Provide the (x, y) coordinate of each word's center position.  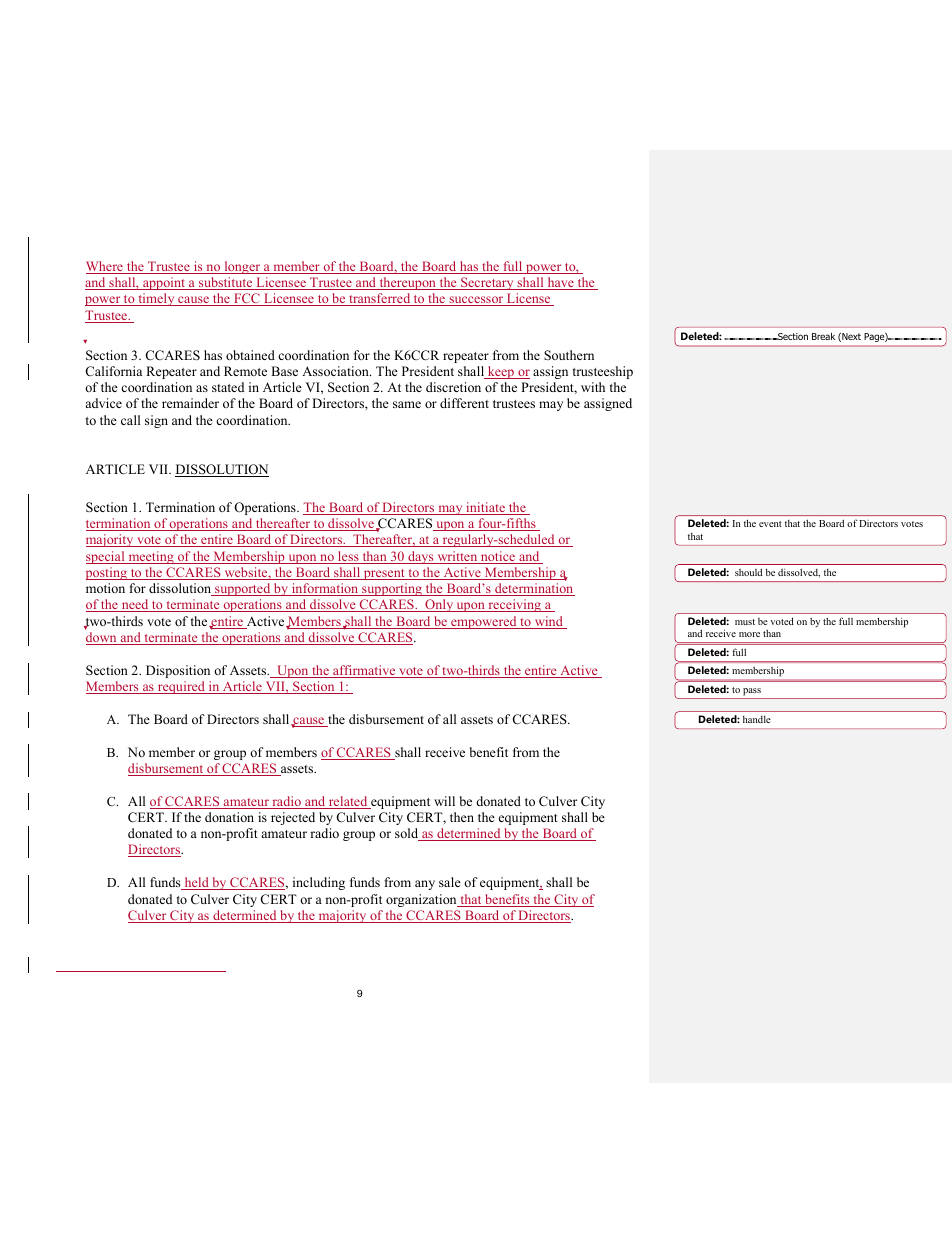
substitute (226, 283)
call (130, 420)
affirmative (364, 671)
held (196, 883)
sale (450, 882)
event (770, 524)
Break (823, 336)
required (181, 687)
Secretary (487, 283)
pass (752, 692)
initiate (485, 508)
